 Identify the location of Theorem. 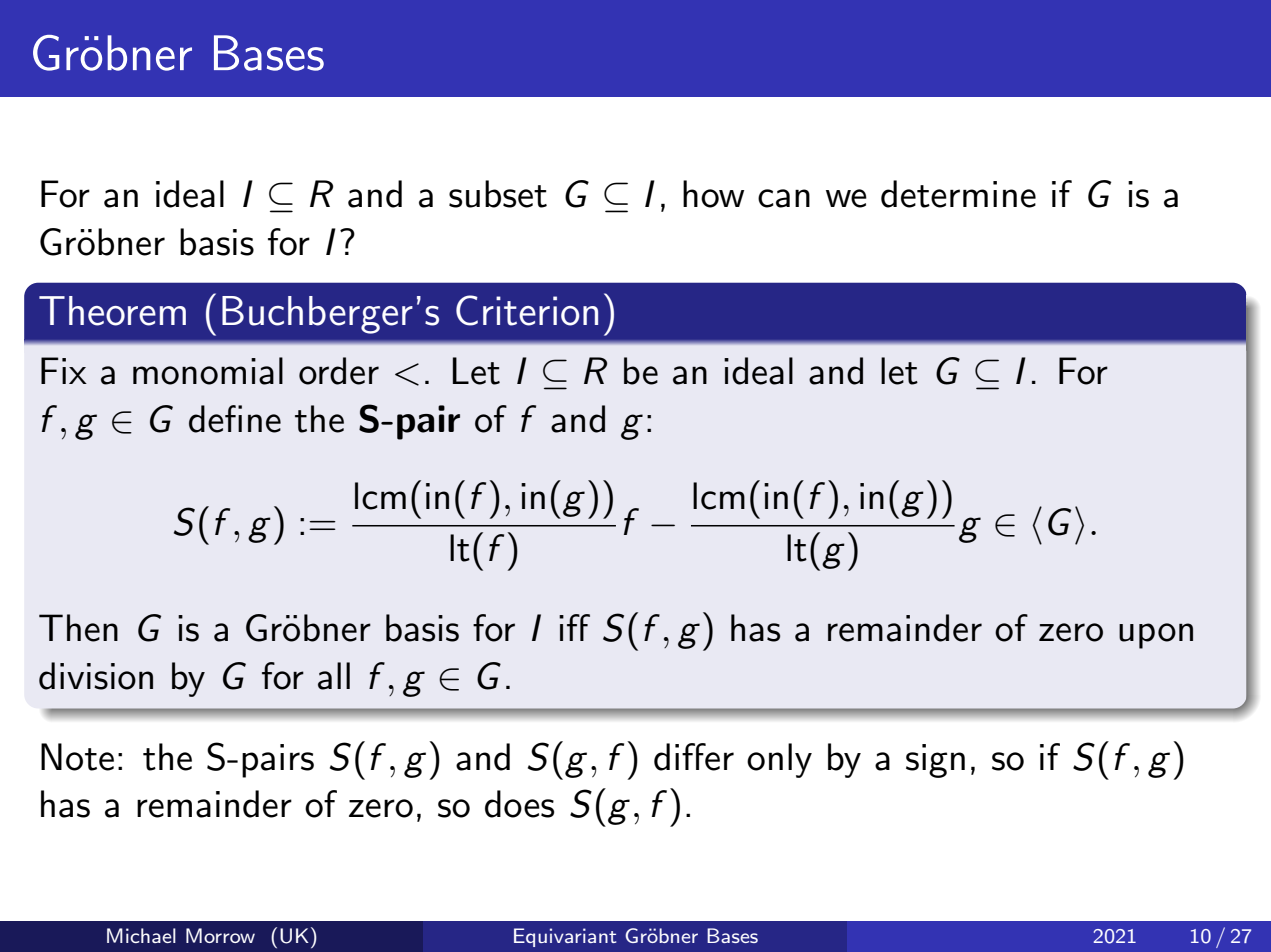
(112, 311).
